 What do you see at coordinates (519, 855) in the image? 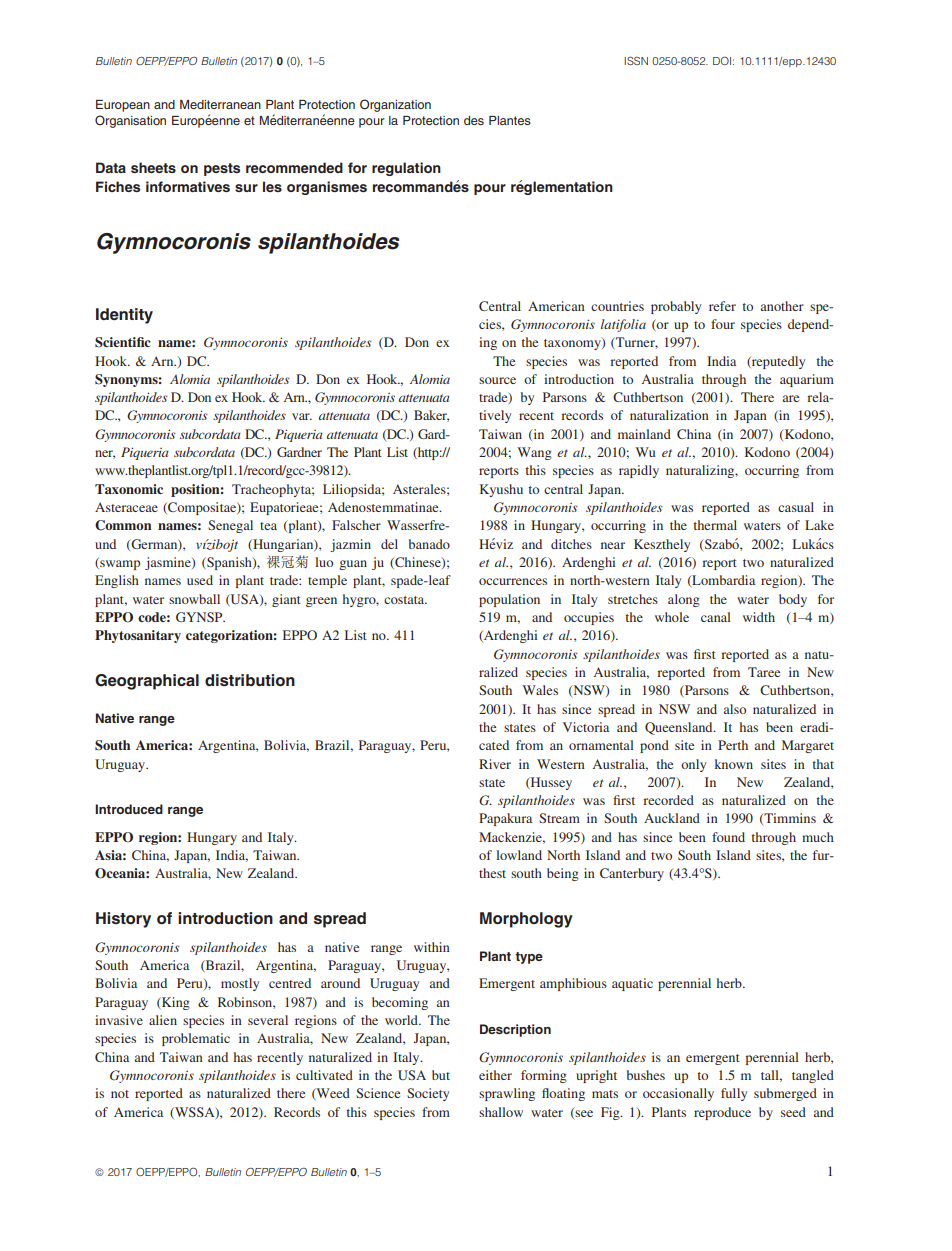
I see `lowland` at bounding box center [519, 855].
